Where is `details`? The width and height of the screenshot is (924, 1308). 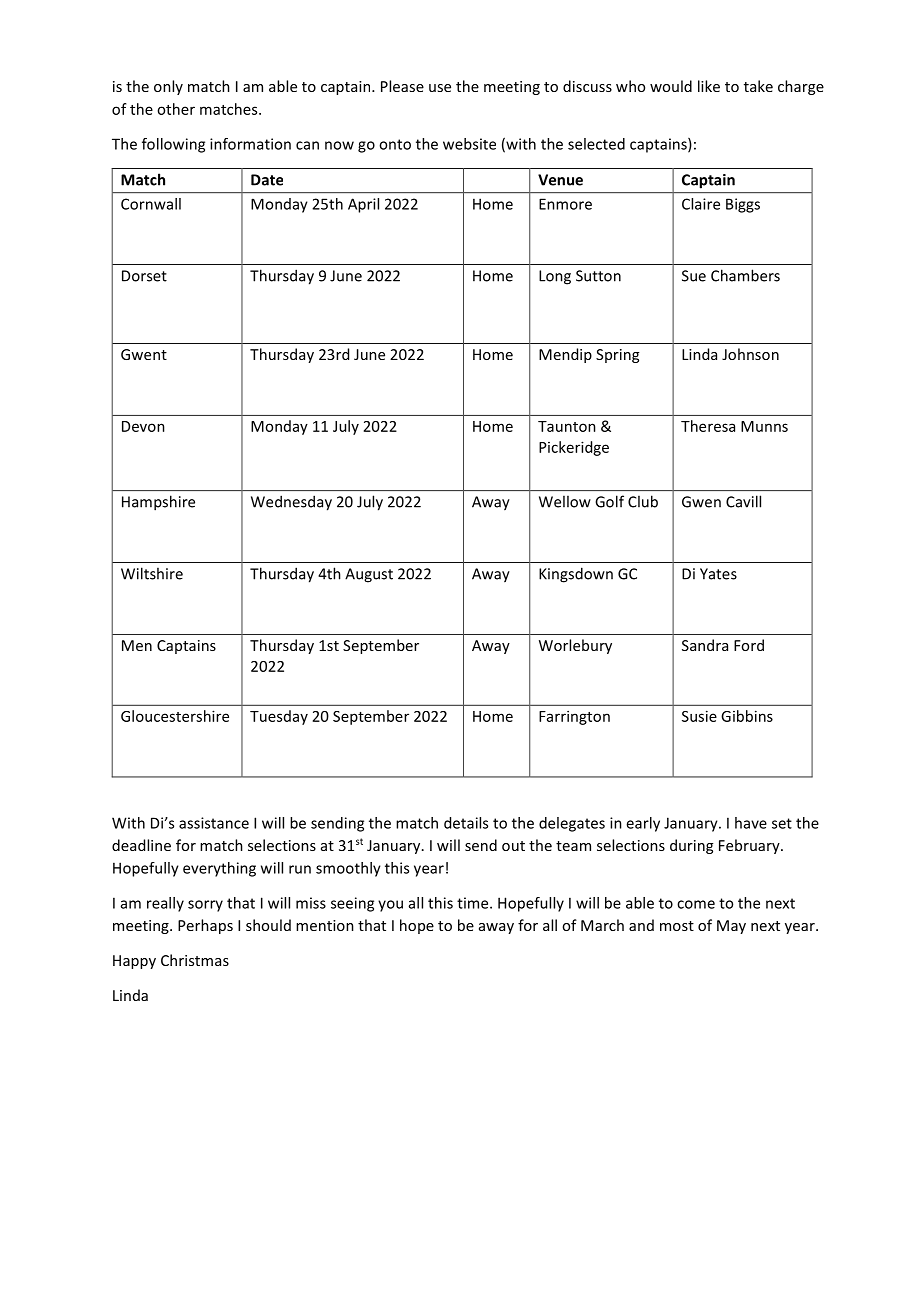
details is located at coordinates (466, 823).
